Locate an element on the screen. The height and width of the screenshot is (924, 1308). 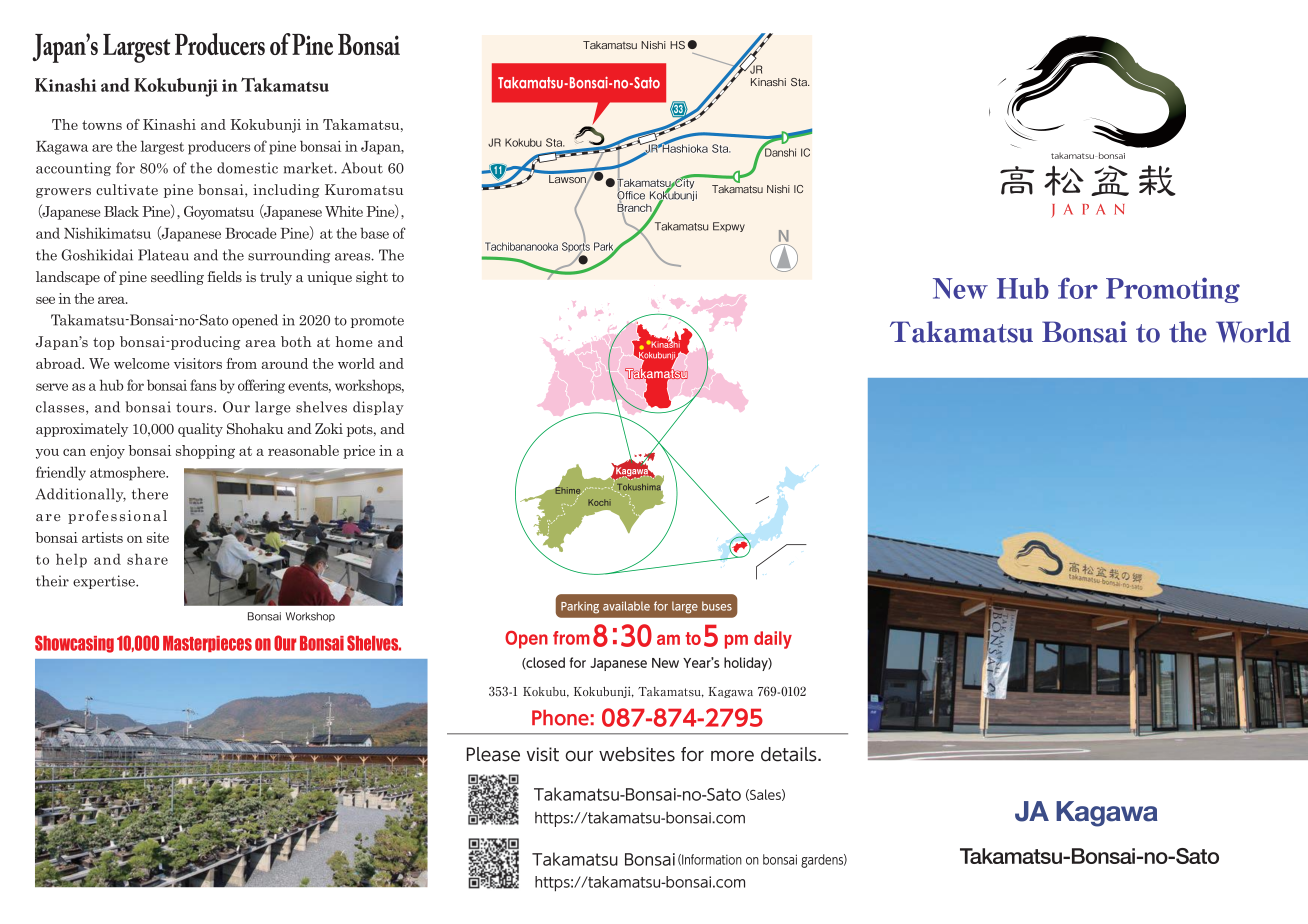
buses is located at coordinates (717, 606).
